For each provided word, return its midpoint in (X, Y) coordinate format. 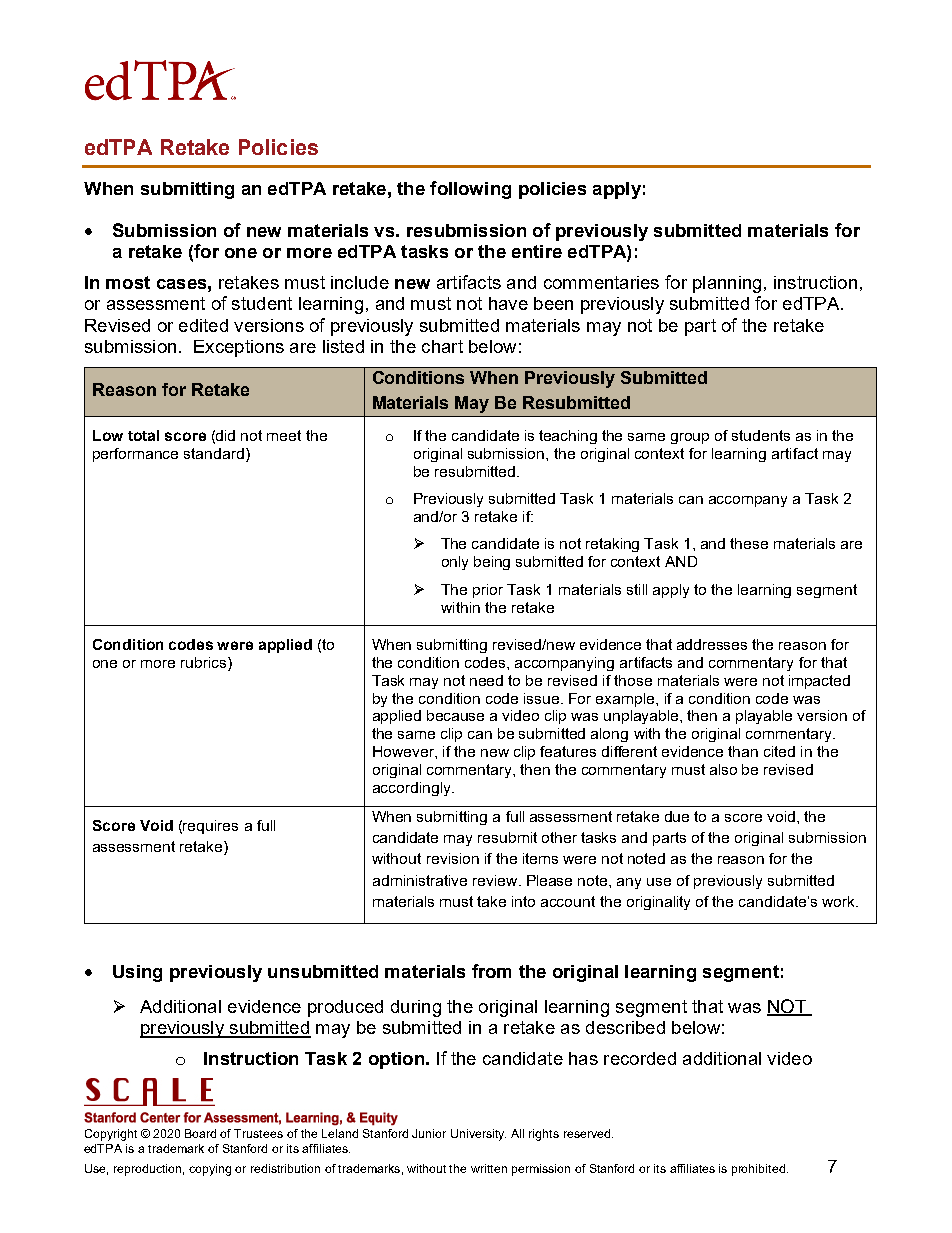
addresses (712, 644)
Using (137, 973)
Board (200, 1133)
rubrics (205, 662)
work (839, 901)
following (470, 190)
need (486, 680)
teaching (568, 437)
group (690, 438)
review (496, 880)
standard (214, 453)
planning (727, 284)
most (128, 282)
